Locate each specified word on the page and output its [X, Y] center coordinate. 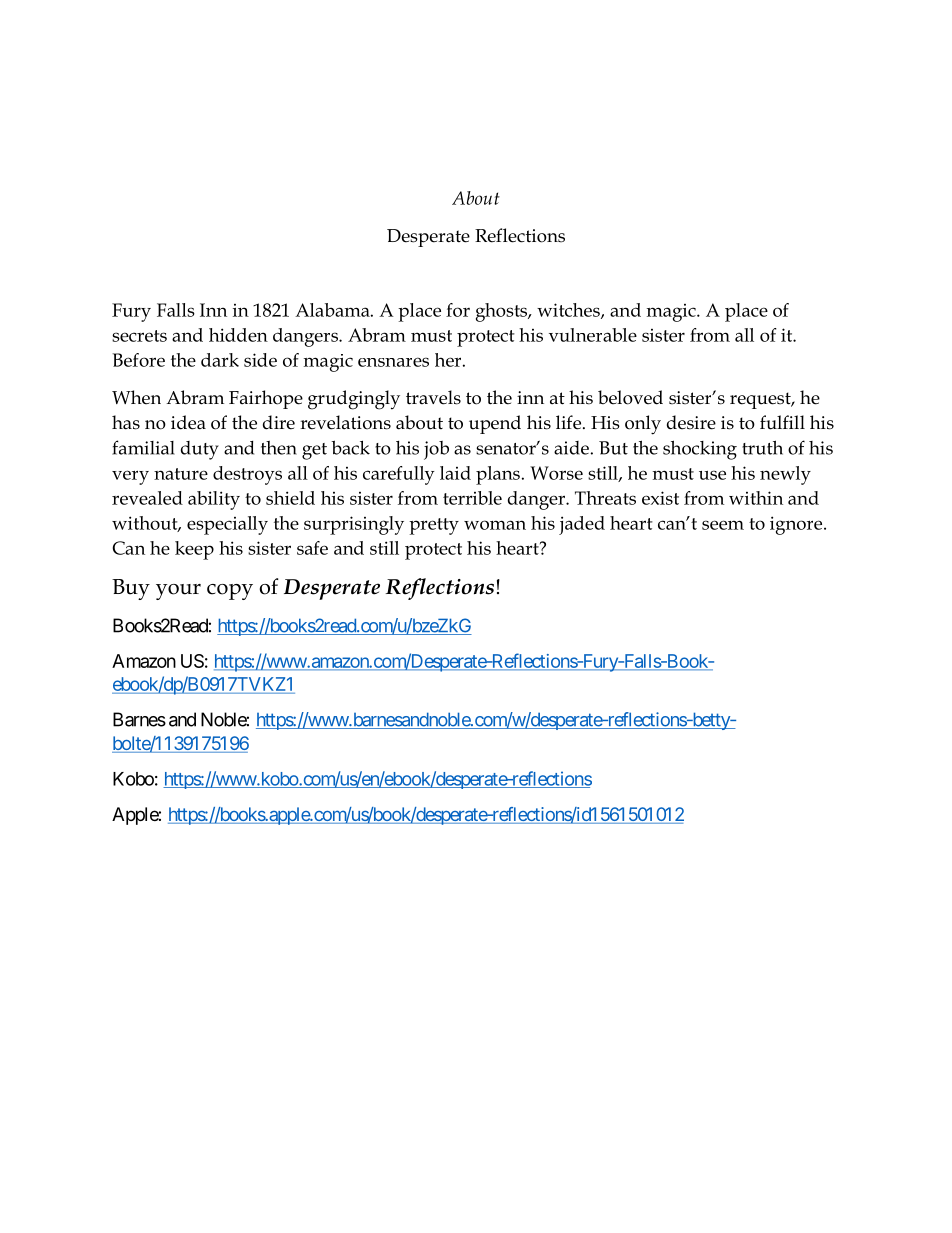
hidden [238, 335]
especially [227, 525]
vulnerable [593, 335]
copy [230, 592]
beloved [630, 397]
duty [200, 450]
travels [433, 397]
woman [495, 525]
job [436, 450]
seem [723, 525]
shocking [700, 450]
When [136, 397]
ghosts [502, 312]
